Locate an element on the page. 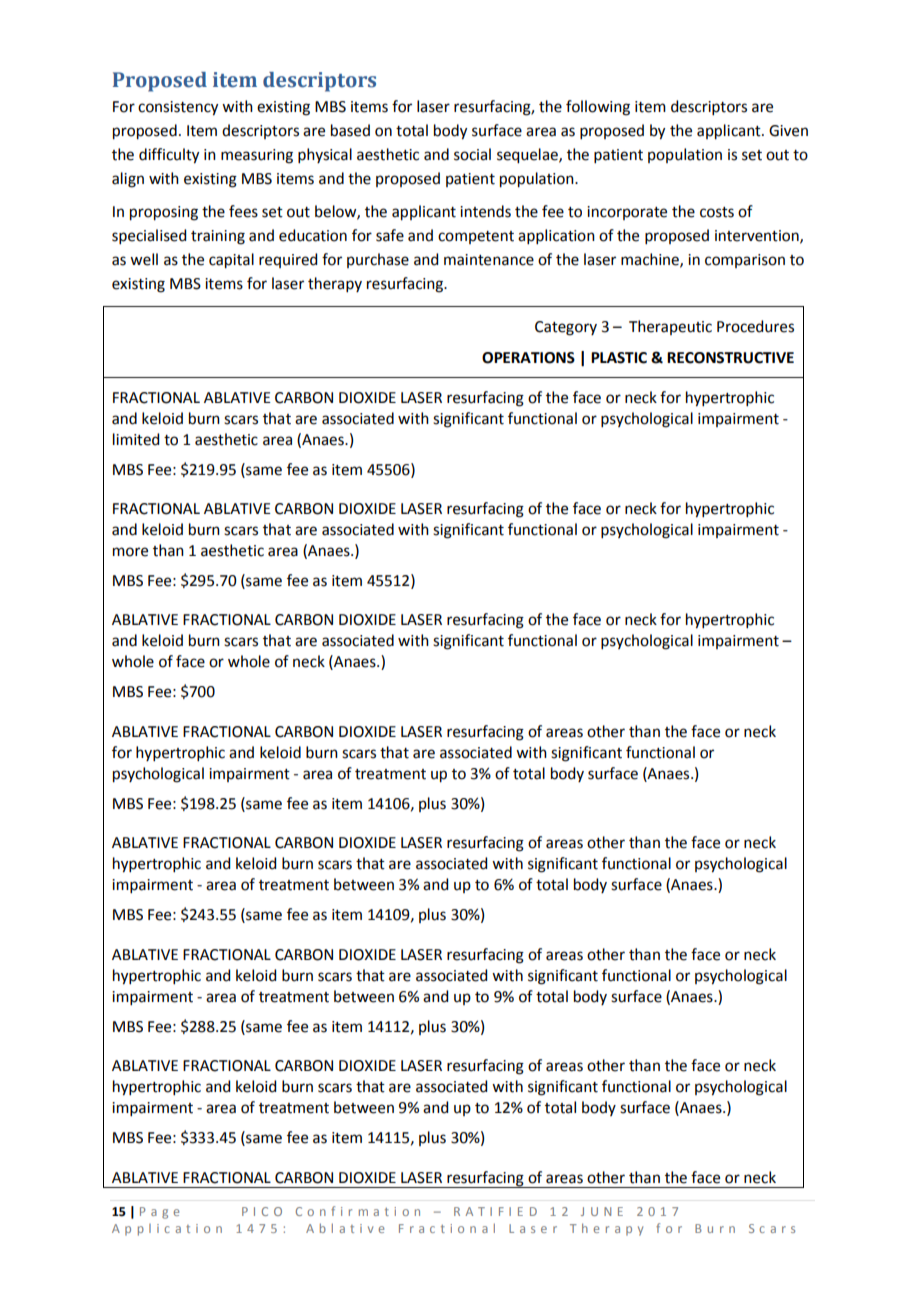  OPERATIONS is located at coordinates (528, 358).
